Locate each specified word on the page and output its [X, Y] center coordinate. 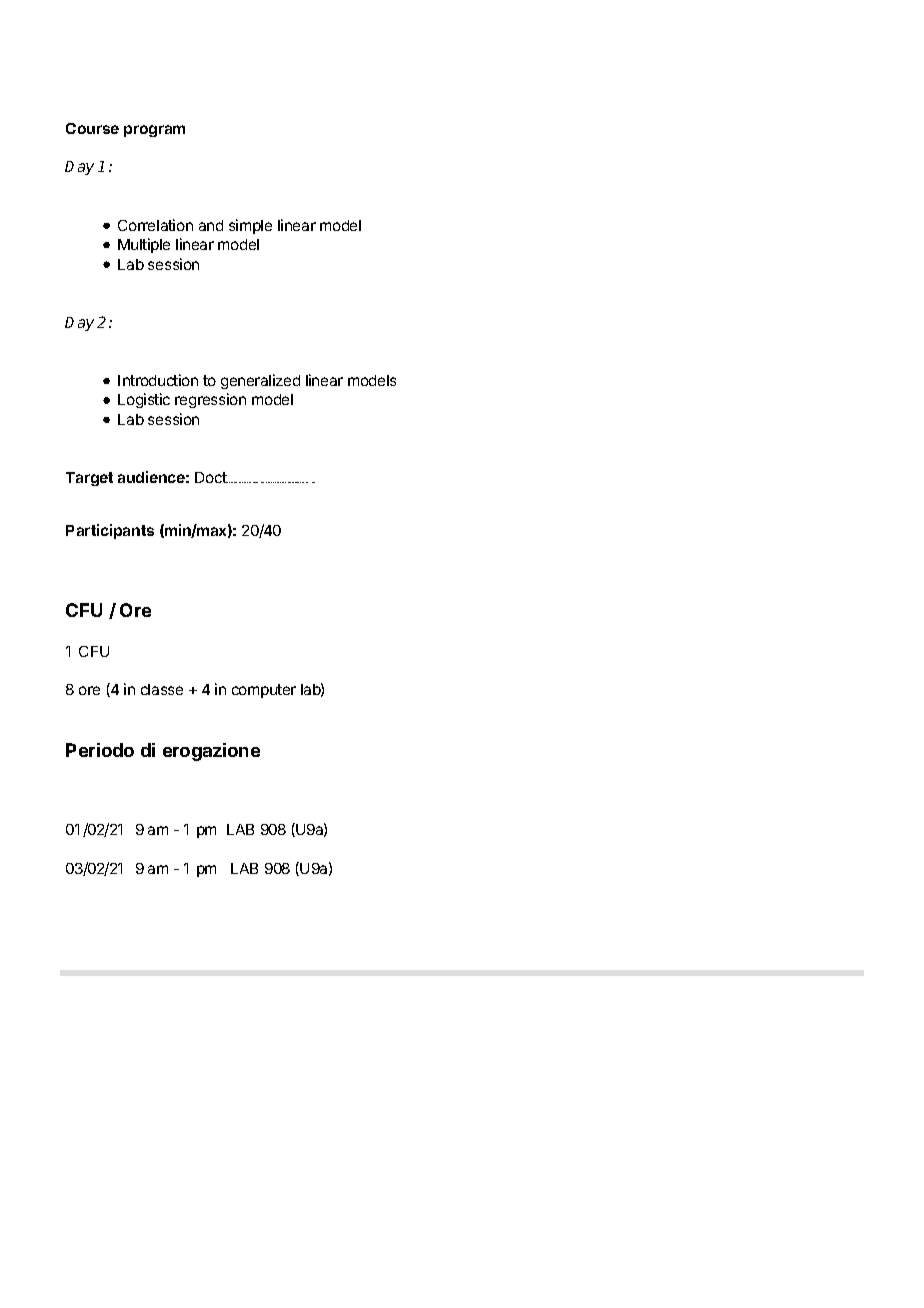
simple [250, 226]
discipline [242, 482]
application [272, 482]
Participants [110, 531]
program [154, 131]
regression [210, 400]
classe [162, 689]
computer [264, 691]
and [211, 225]
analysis [301, 482]
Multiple [144, 245]
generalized [260, 381]
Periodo [100, 750]
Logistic [144, 400]
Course [92, 128]
